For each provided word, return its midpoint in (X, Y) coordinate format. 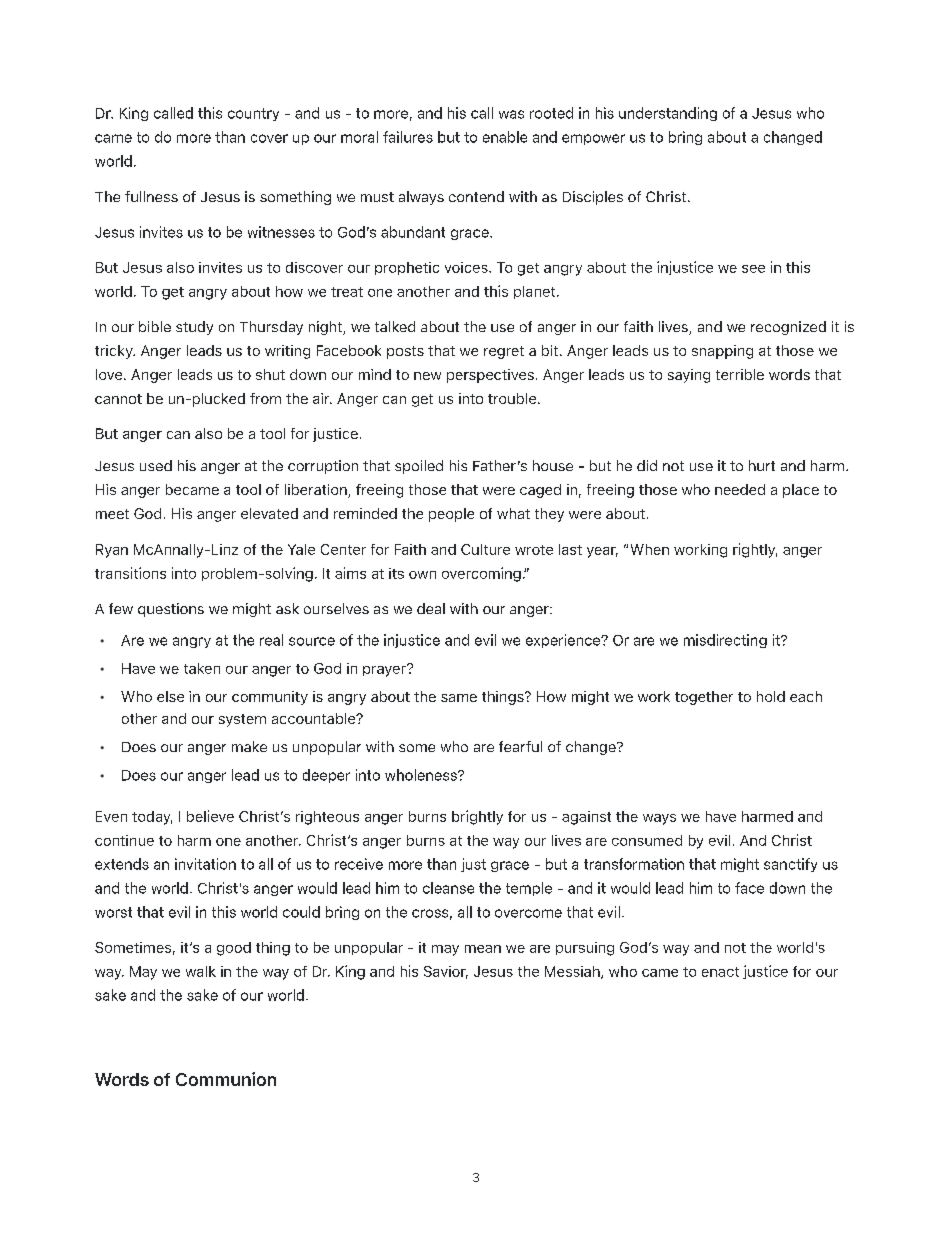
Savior (446, 972)
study (194, 328)
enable (505, 137)
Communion (226, 1079)
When (650, 549)
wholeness (422, 775)
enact (720, 972)
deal (431, 608)
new (427, 376)
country (253, 114)
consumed (647, 840)
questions (171, 610)
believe (210, 816)
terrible (740, 374)
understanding (668, 114)
